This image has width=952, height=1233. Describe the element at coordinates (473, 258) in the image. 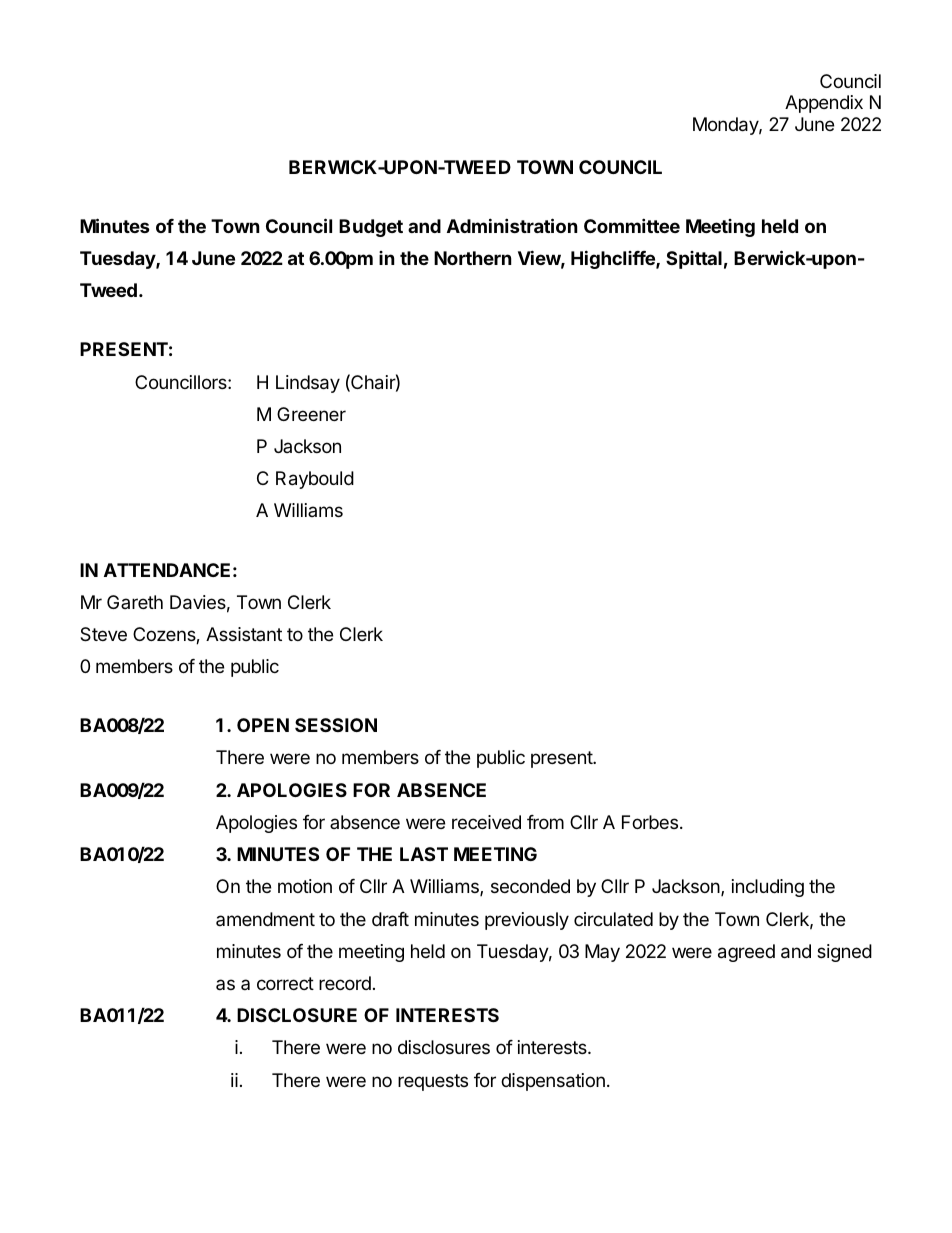

I see `Northern` at that location.
